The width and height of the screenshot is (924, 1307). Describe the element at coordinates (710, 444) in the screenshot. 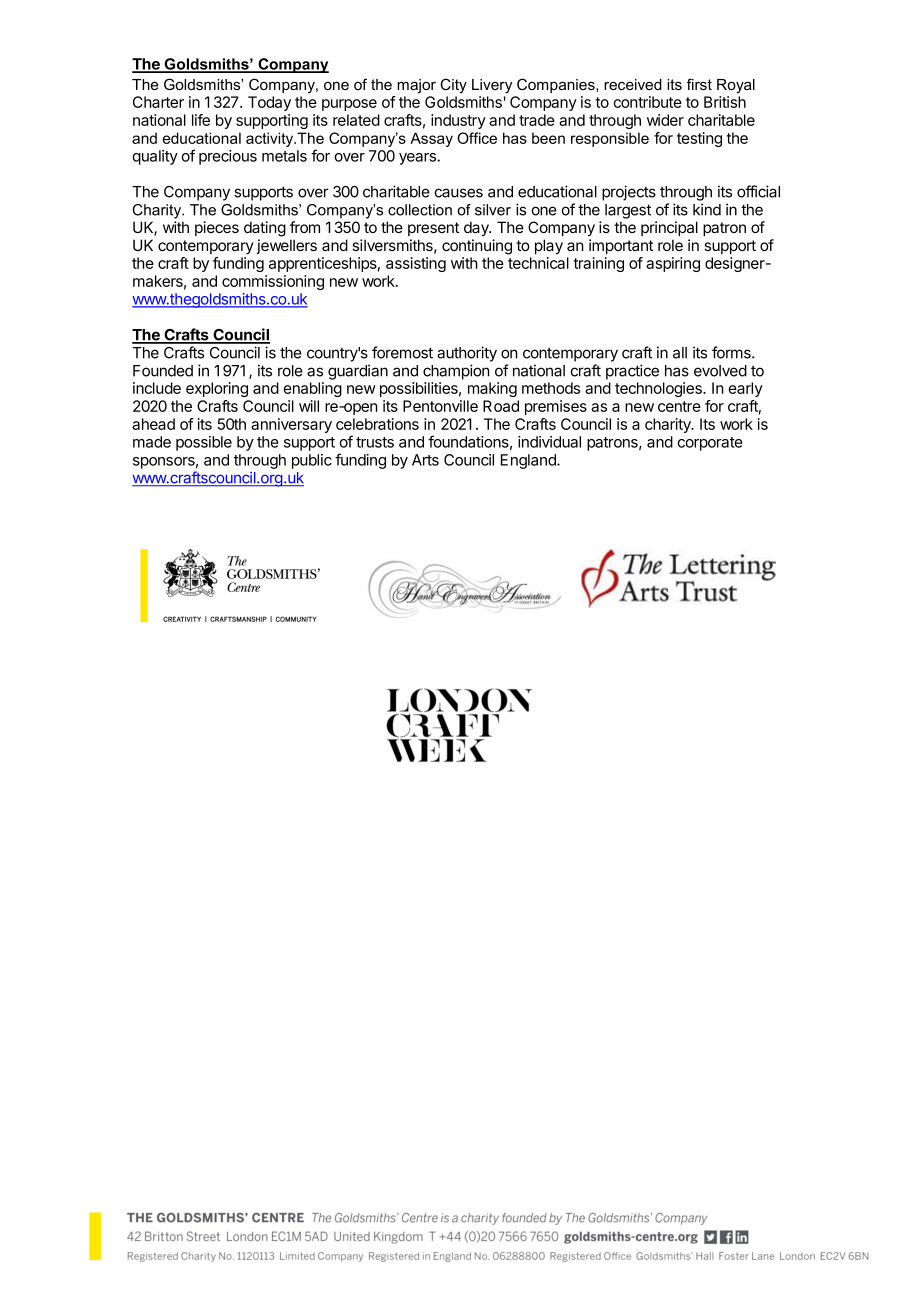

I see `corporate` at that location.
